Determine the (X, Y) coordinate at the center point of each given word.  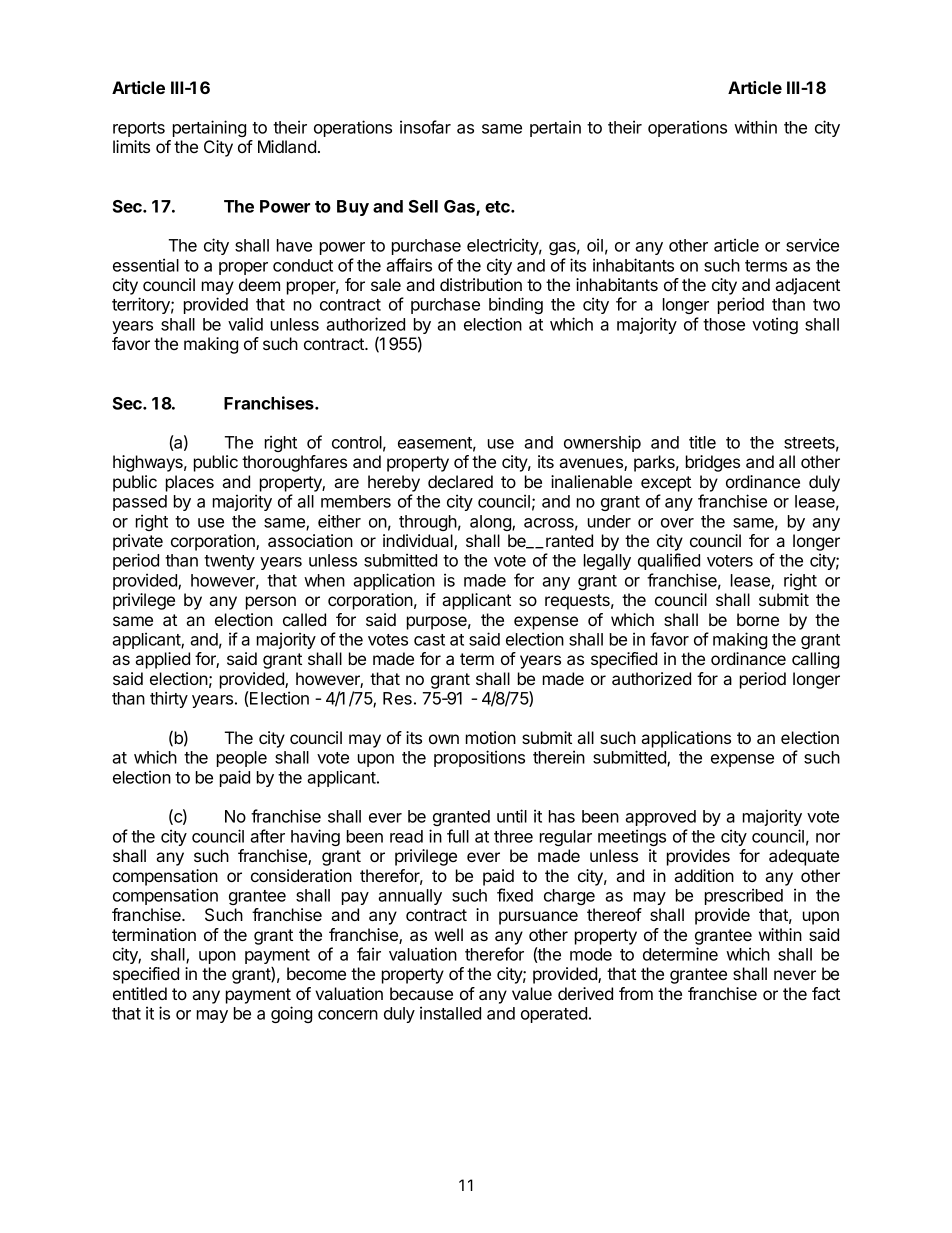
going (291, 1014)
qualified (669, 561)
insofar (425, 127)
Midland (287, 146)
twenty (229, 562)
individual (419, 542)
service (812, 245)
